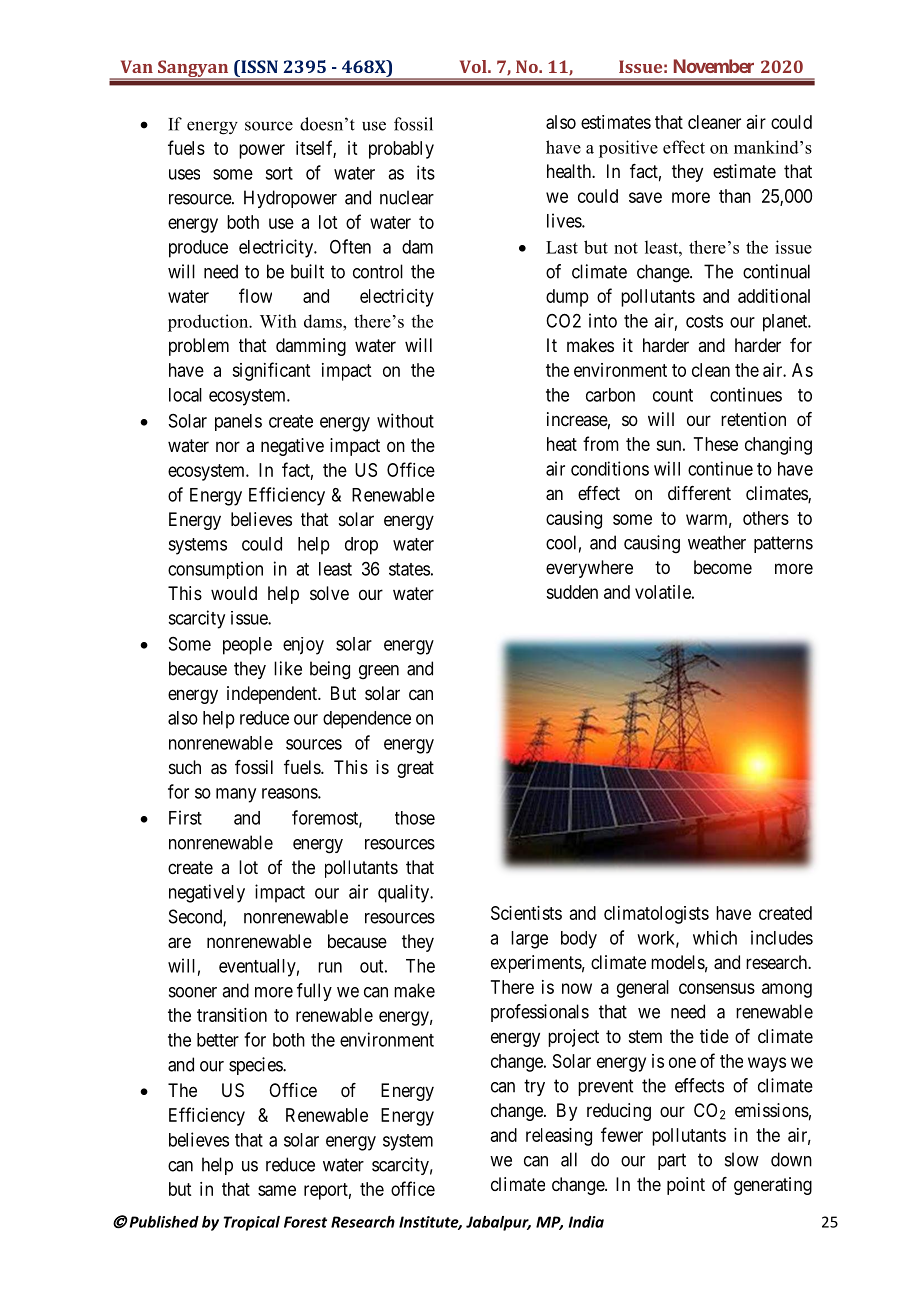  What do you see at coordinates (247, 646) in the page?
I see `people` at bounding box center [247, 646].
